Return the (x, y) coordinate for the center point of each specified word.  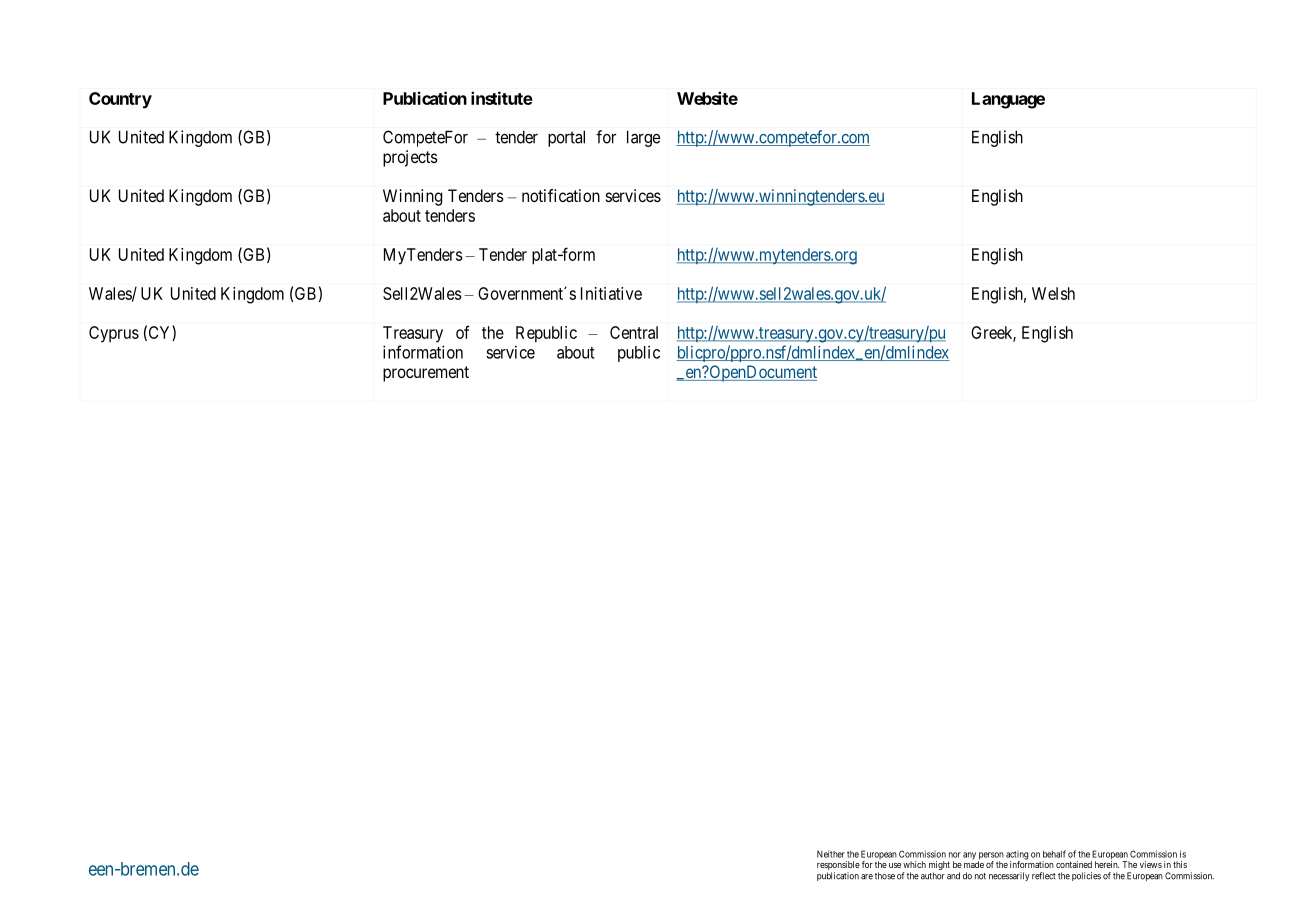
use (895, 865)
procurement (426, 374)
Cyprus (114, 334)
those (885, 876)
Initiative (611, 293)
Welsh (1053, 293)
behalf (1054, 854)
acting (1017, 856)
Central (634, 332)
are (867, 877)
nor (955, 855)
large (643, 138)
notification (561, 195)
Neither (831, 854)
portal (566, 138)
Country (120, 100)
